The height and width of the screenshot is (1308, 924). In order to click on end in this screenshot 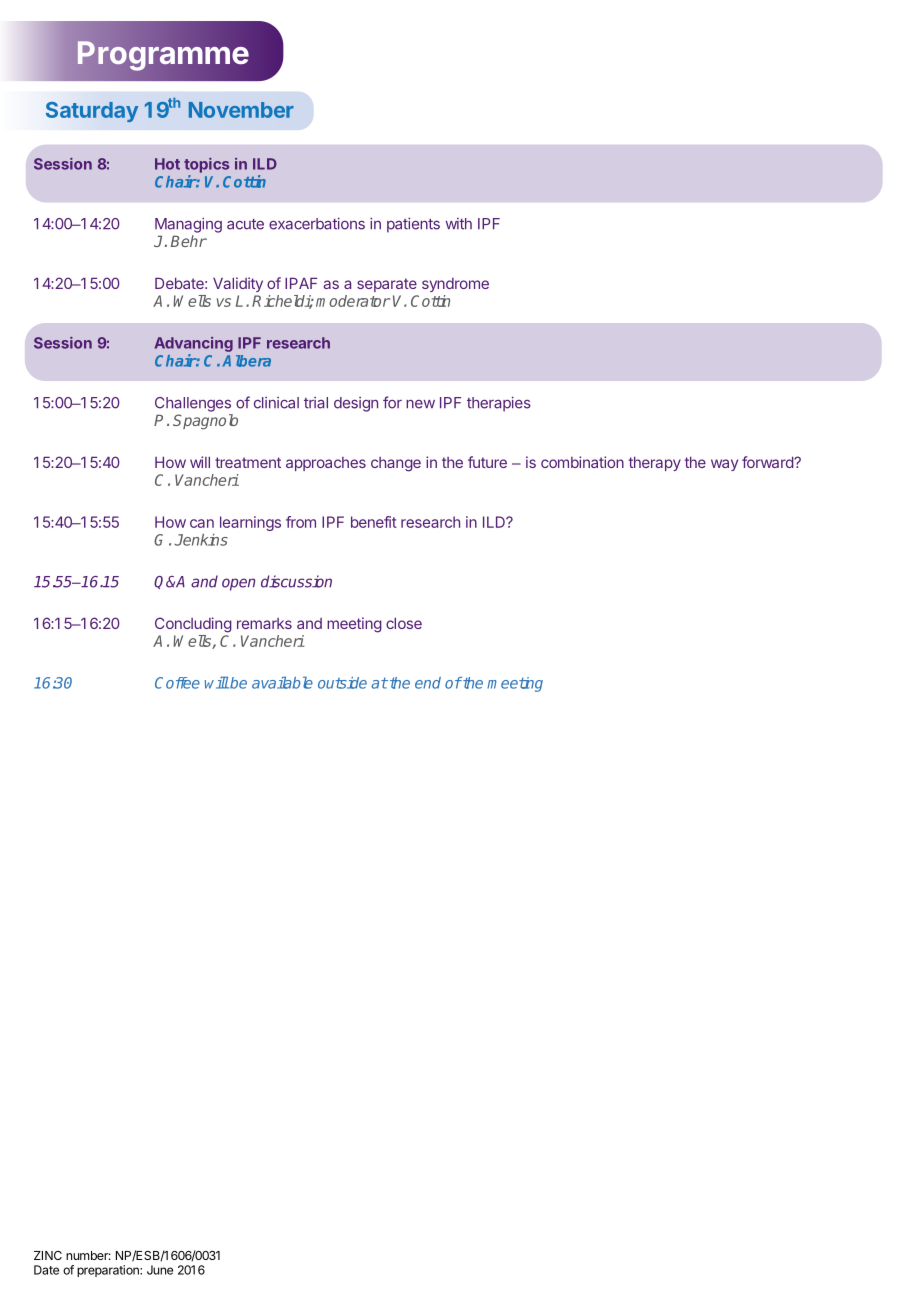, I will do `click(428, 683)`.
